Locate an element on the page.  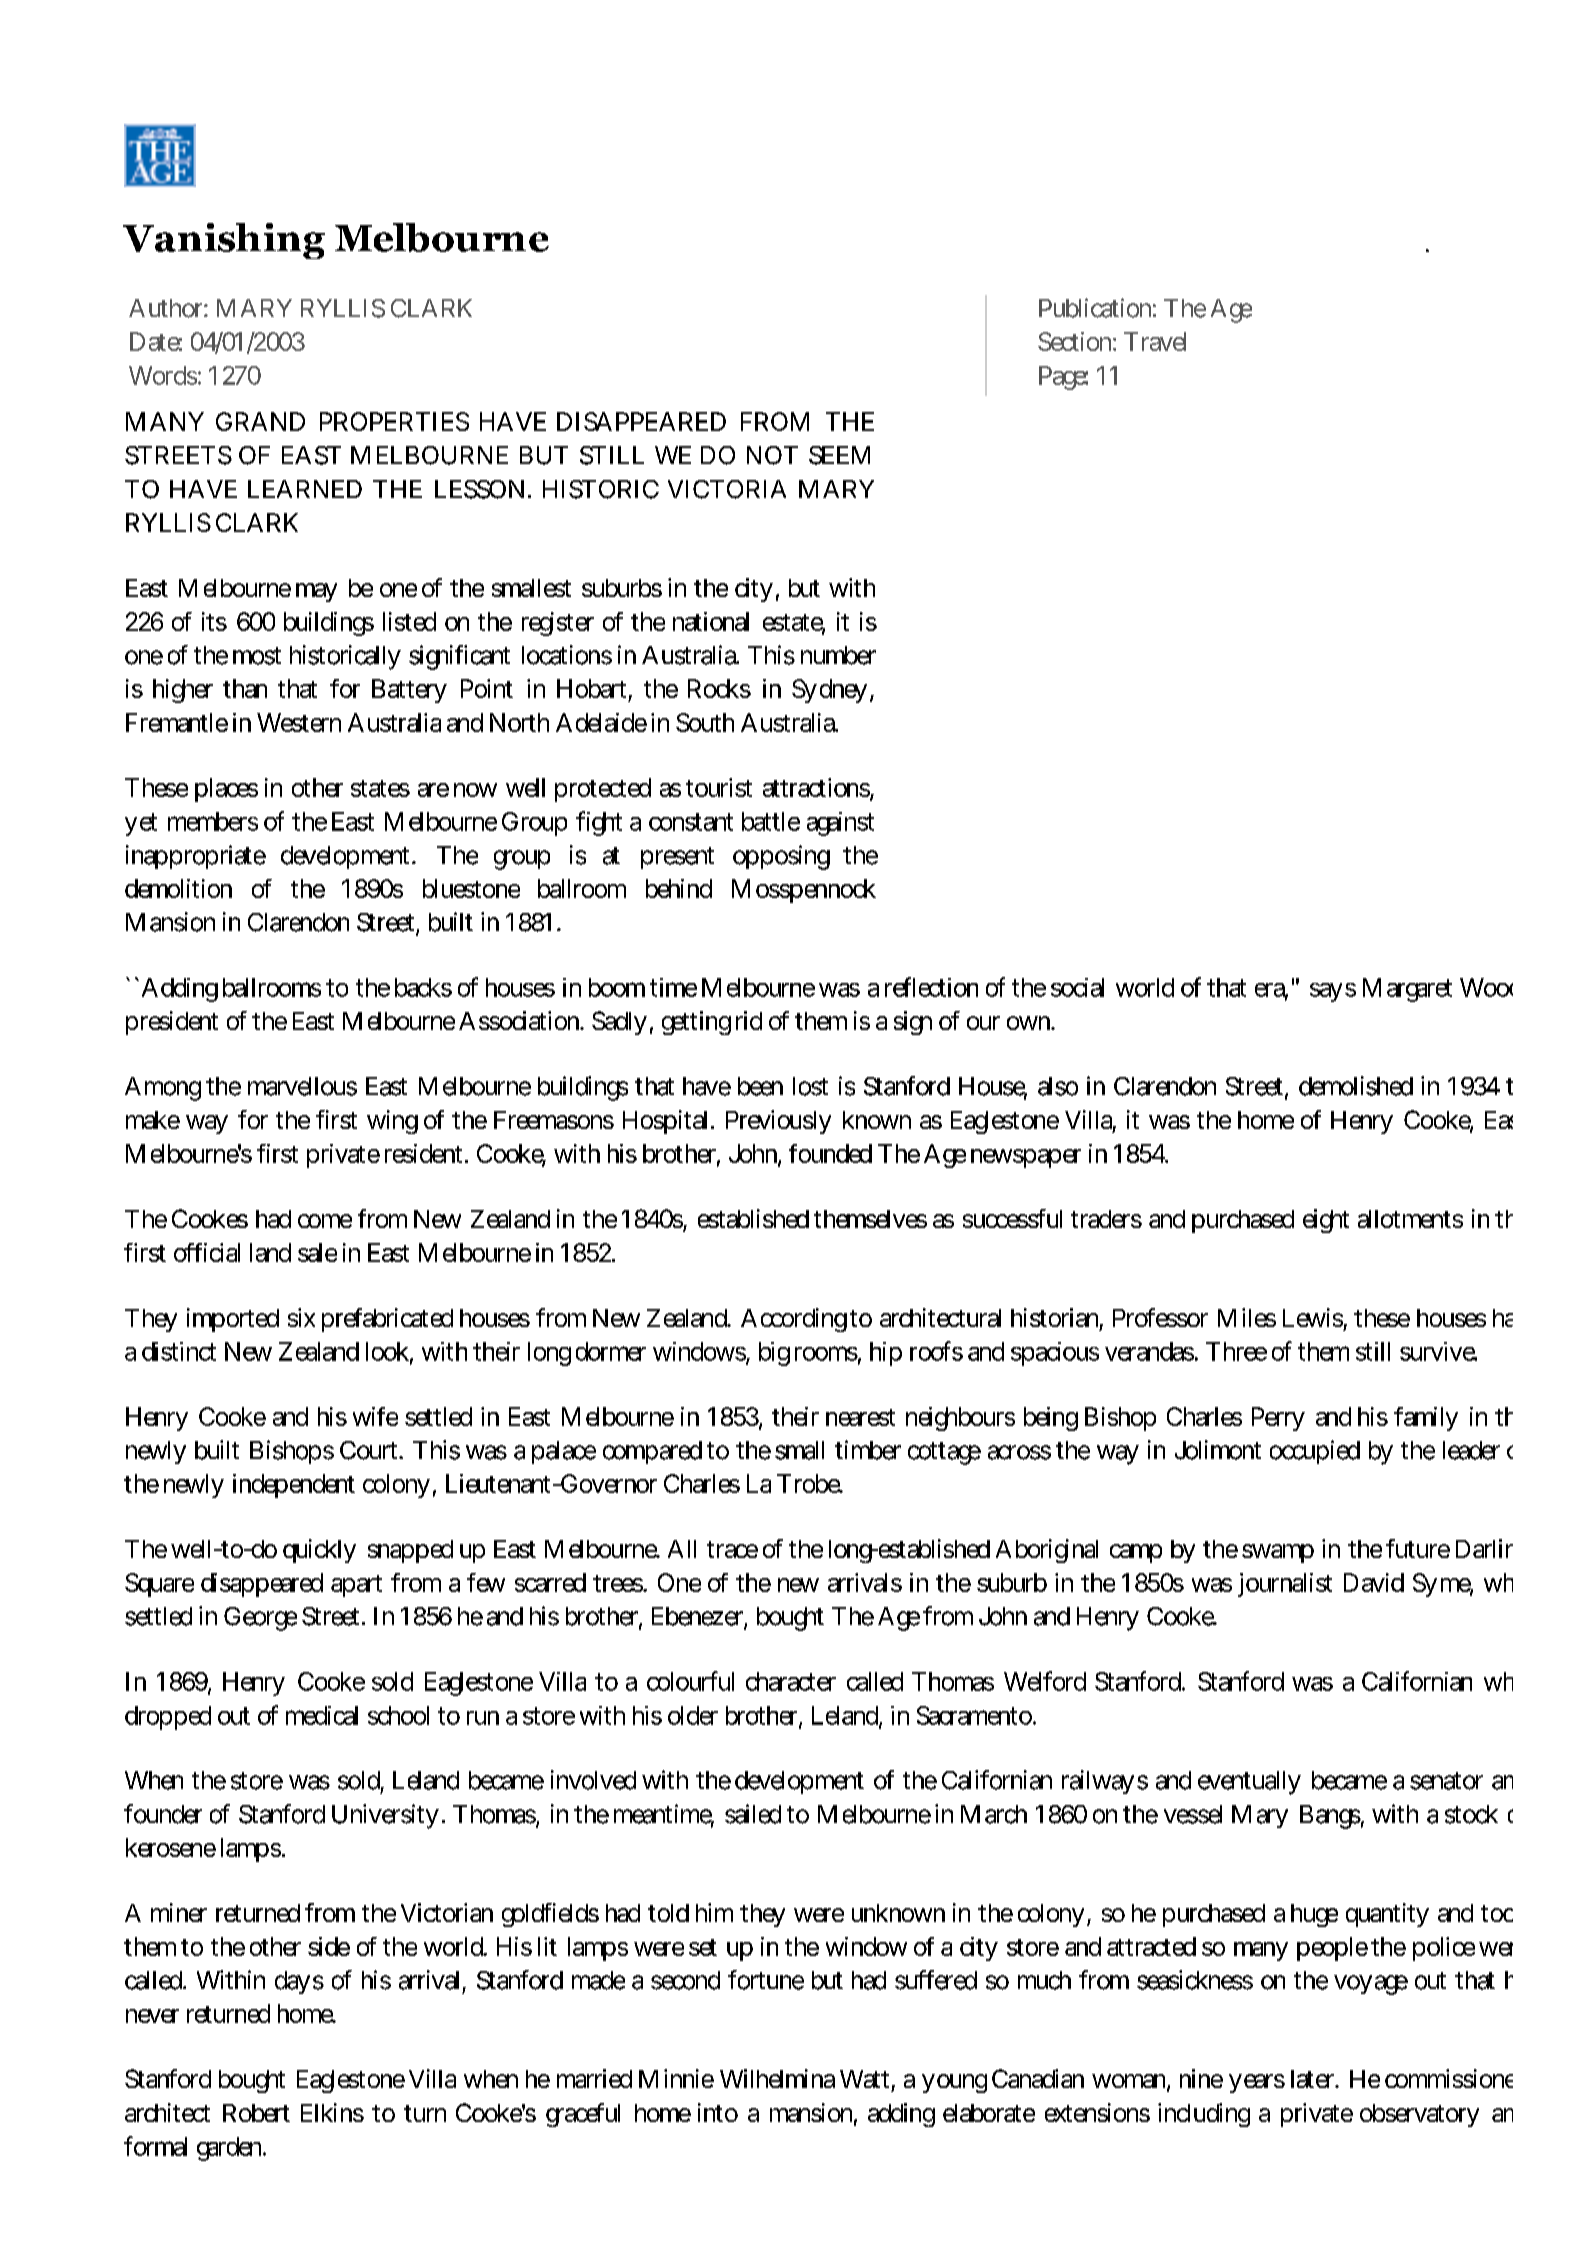
eight is located at coordinates (1326, 1221).
